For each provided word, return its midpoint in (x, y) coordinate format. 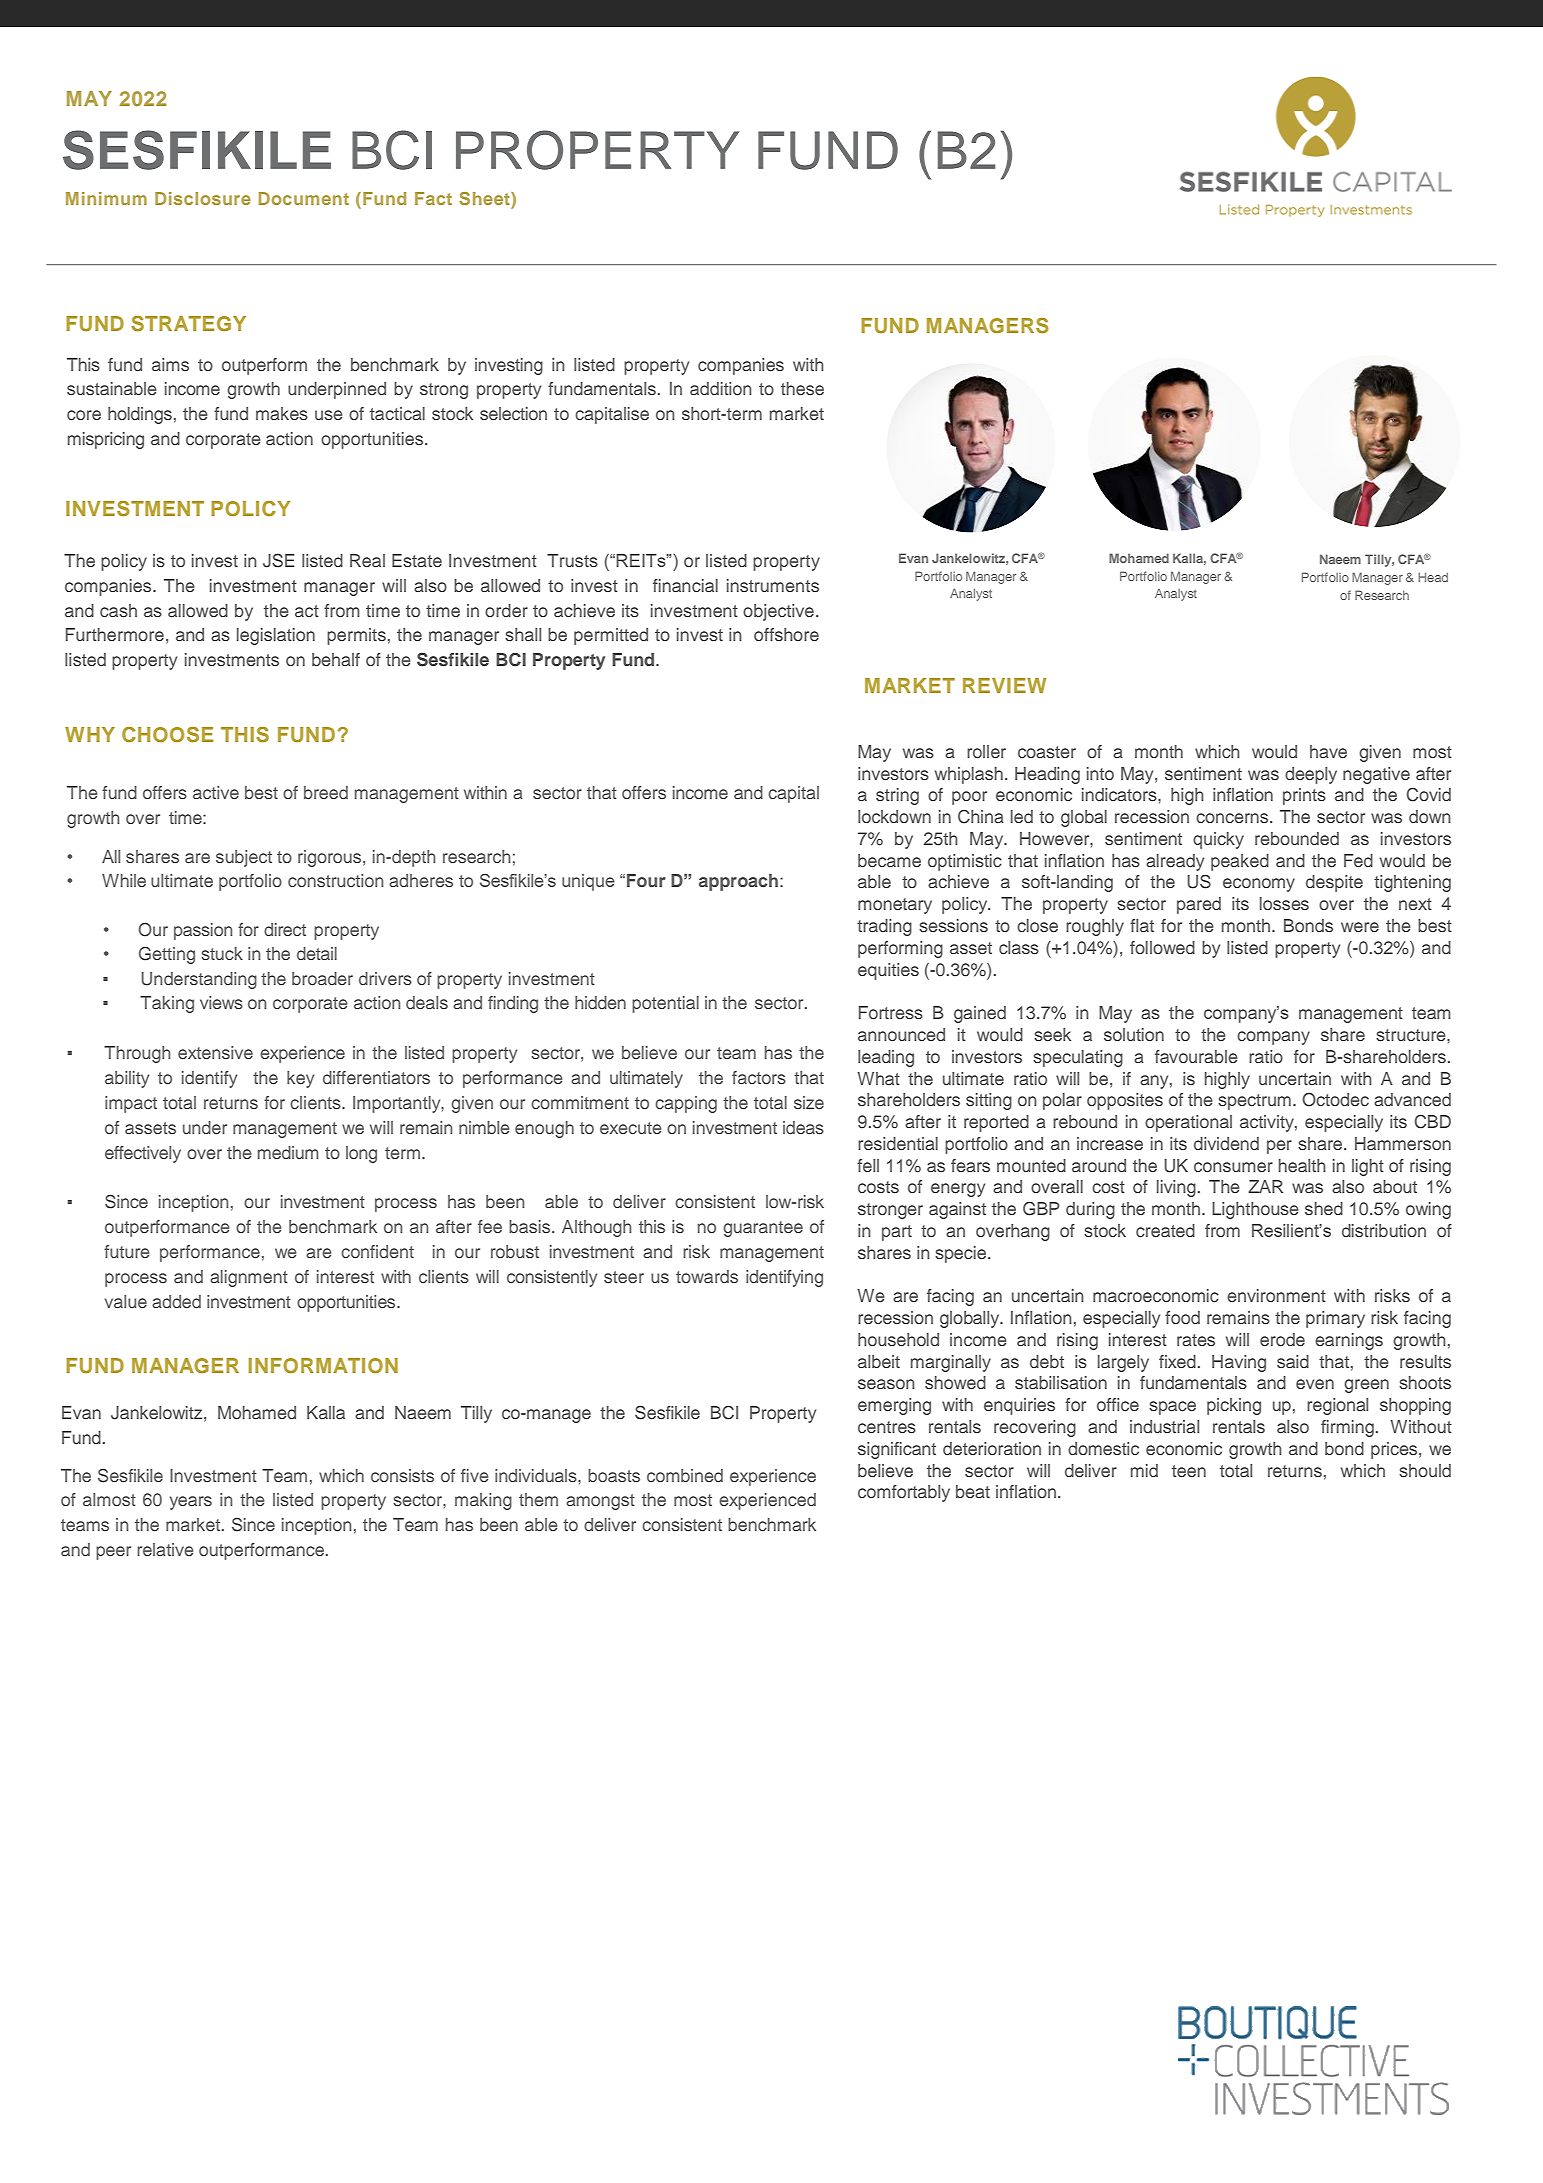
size (809, 1102)
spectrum (1254, 1102)
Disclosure (203, 198)
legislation (276, 636)
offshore (786, 634)
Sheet (485, 200)
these (802, 388)
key (300, 1079)
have (1328, 751)
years (191, 1503)
